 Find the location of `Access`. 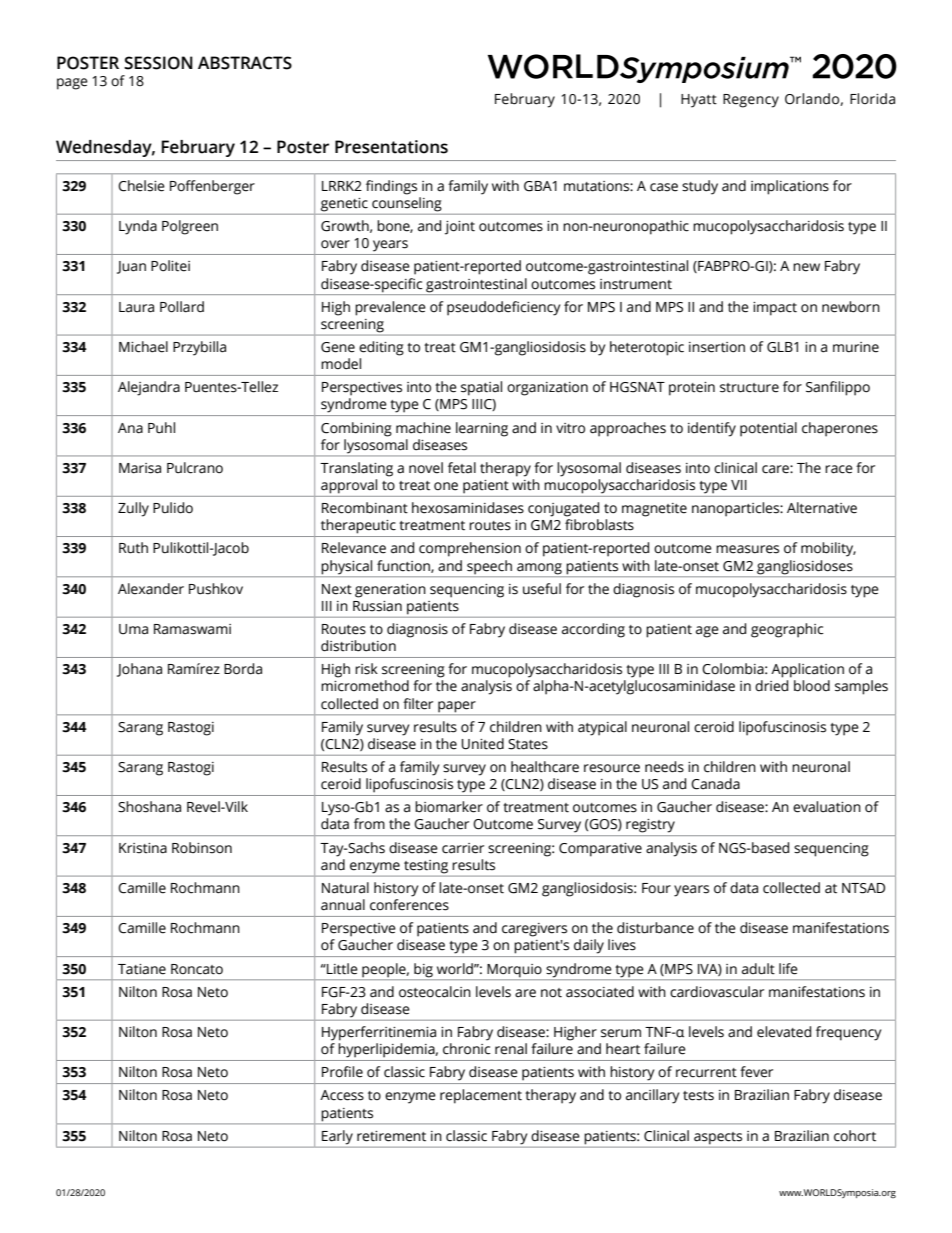

Access is located at coordinates (342, 1095).
